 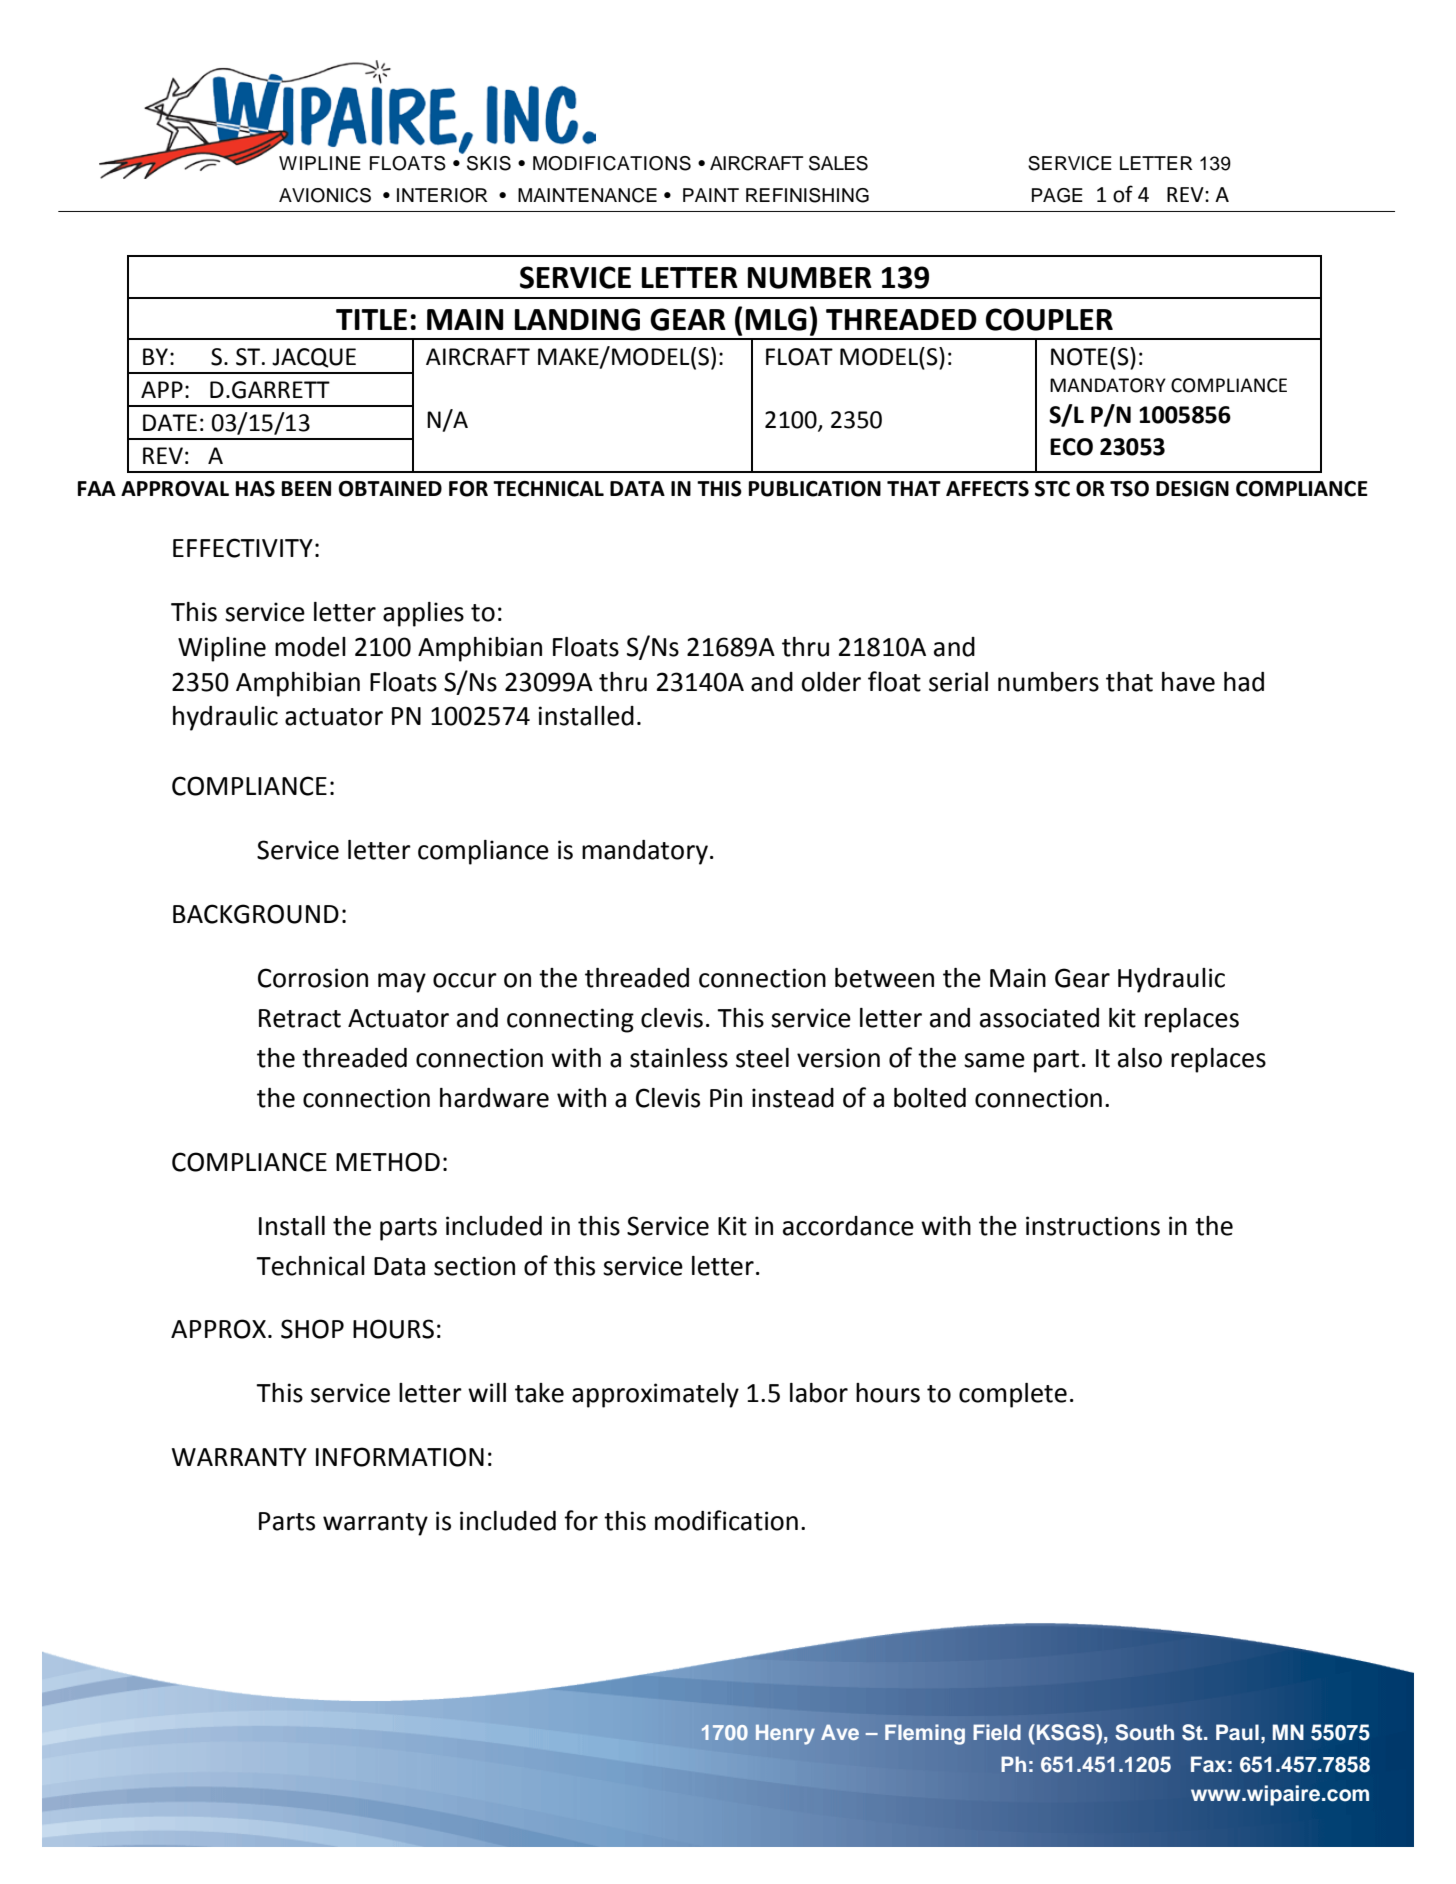 I want to click on BACKGROUND, so click(x=256, y=914).
